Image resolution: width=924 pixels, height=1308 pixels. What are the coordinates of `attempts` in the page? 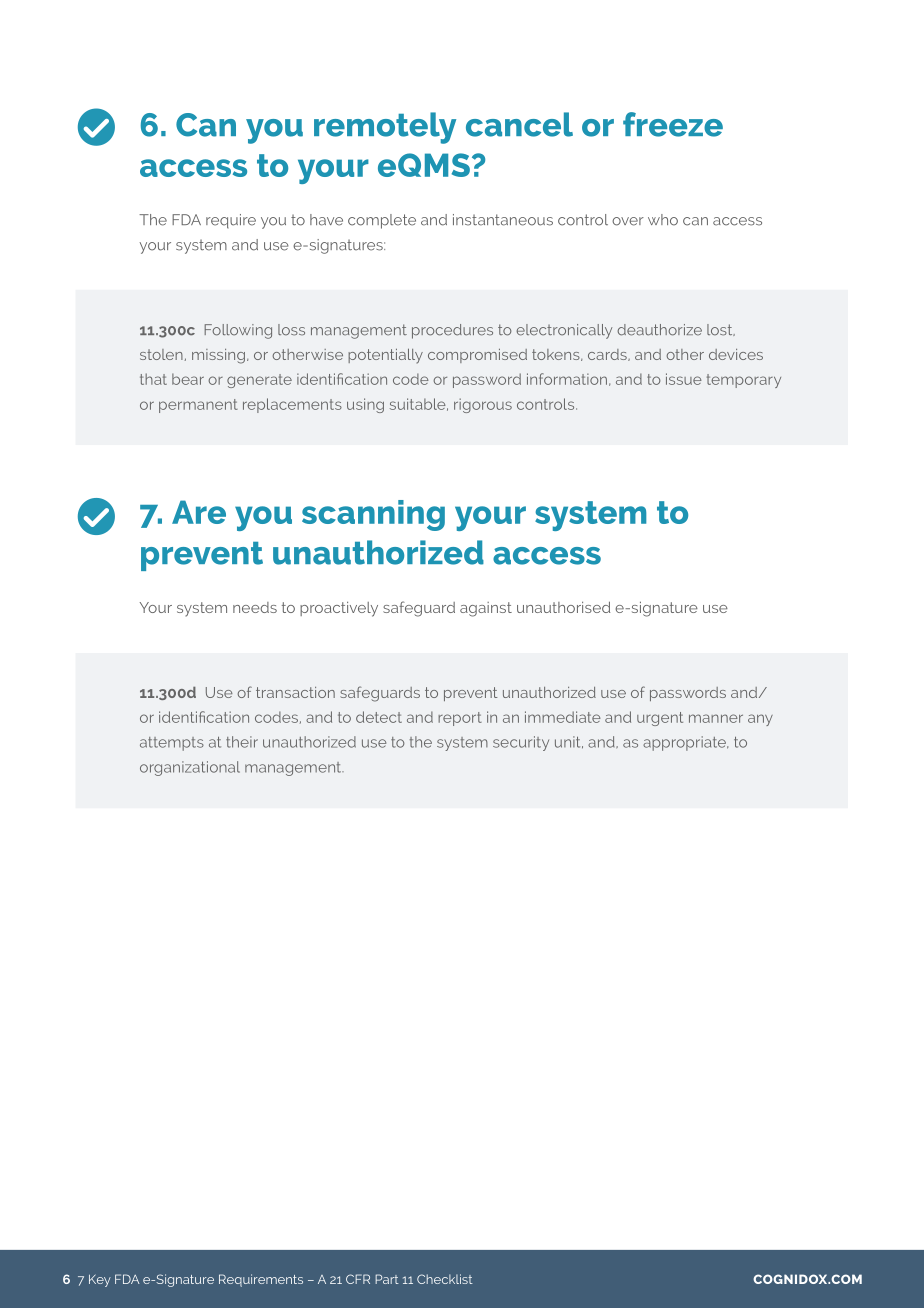 It's located at (172, 744).
